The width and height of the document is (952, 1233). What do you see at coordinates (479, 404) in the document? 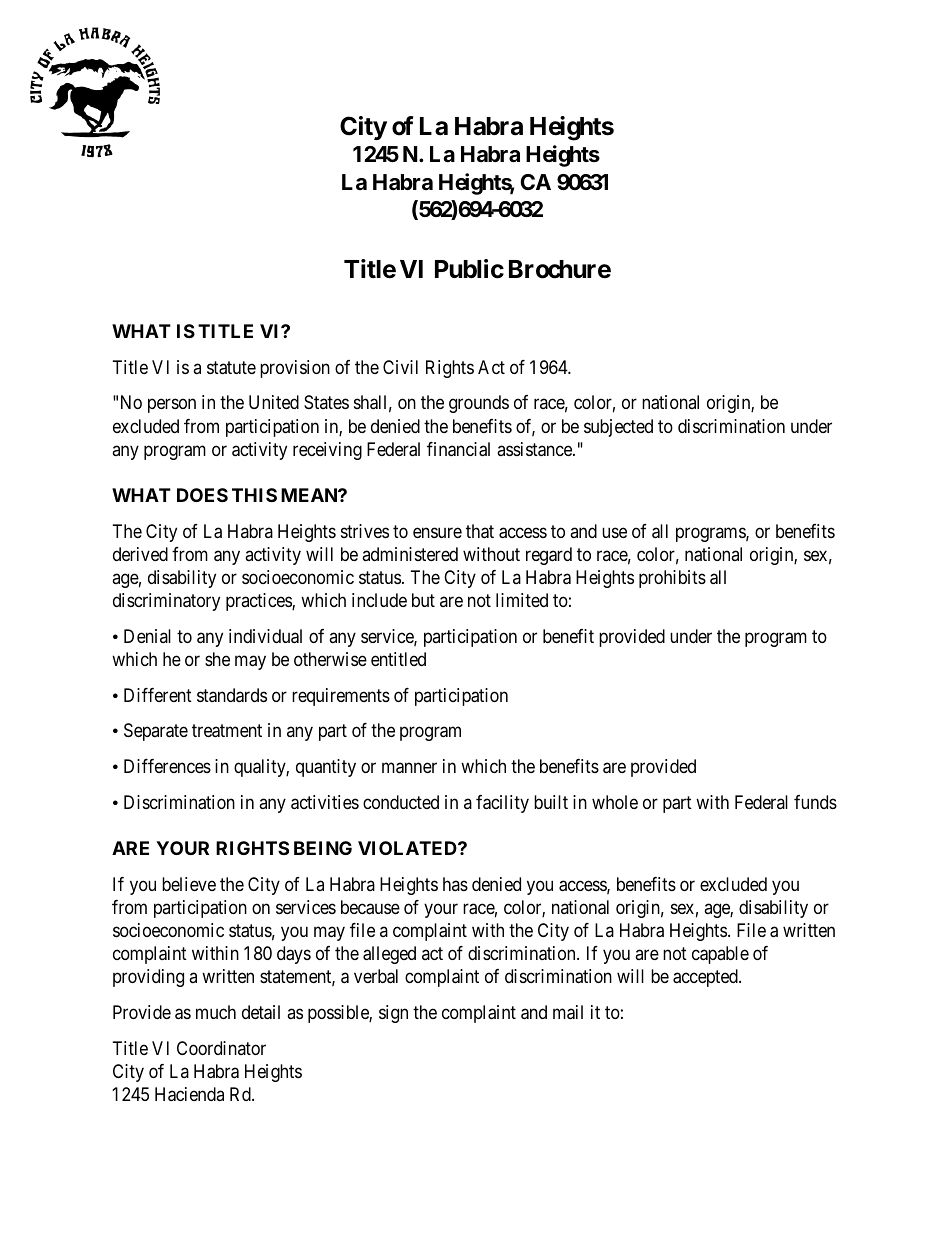
I see `grounds` at bounding box center [479, 404].
